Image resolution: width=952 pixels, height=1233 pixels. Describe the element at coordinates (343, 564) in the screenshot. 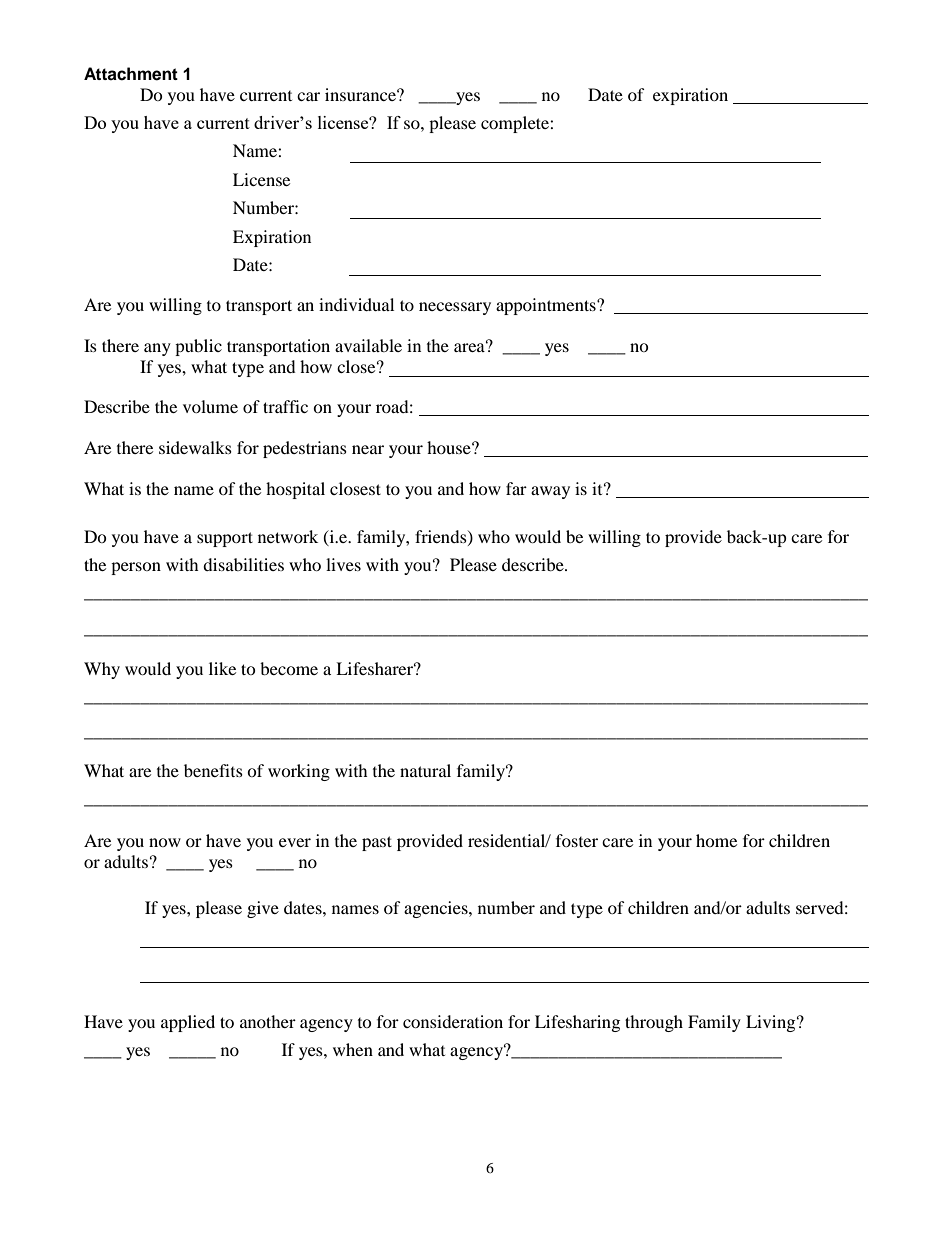

I see `lives` at that location.
